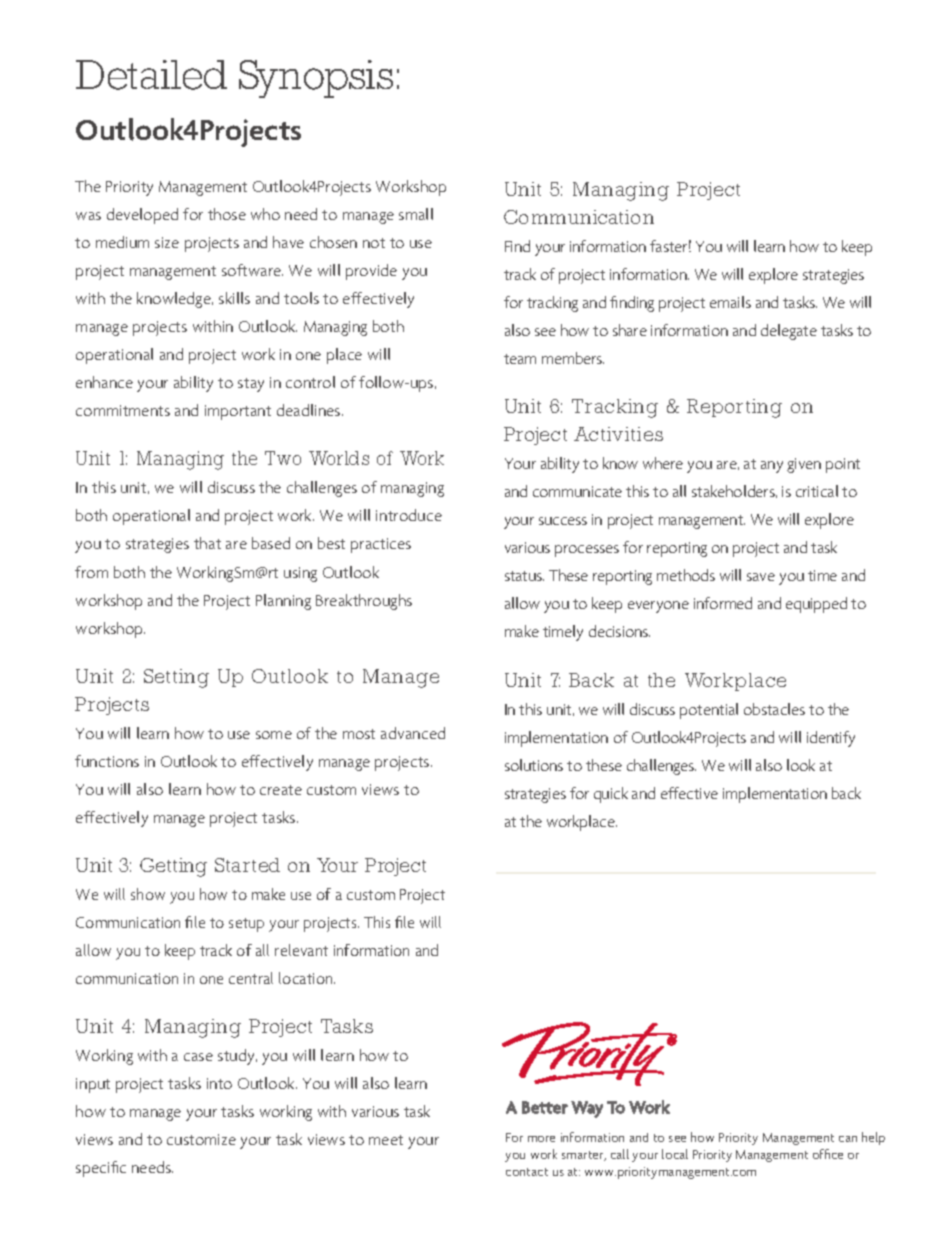  What do you see at coordinates (831, 739) in the page?
I see `identify` at bounding box center [831, 739].
